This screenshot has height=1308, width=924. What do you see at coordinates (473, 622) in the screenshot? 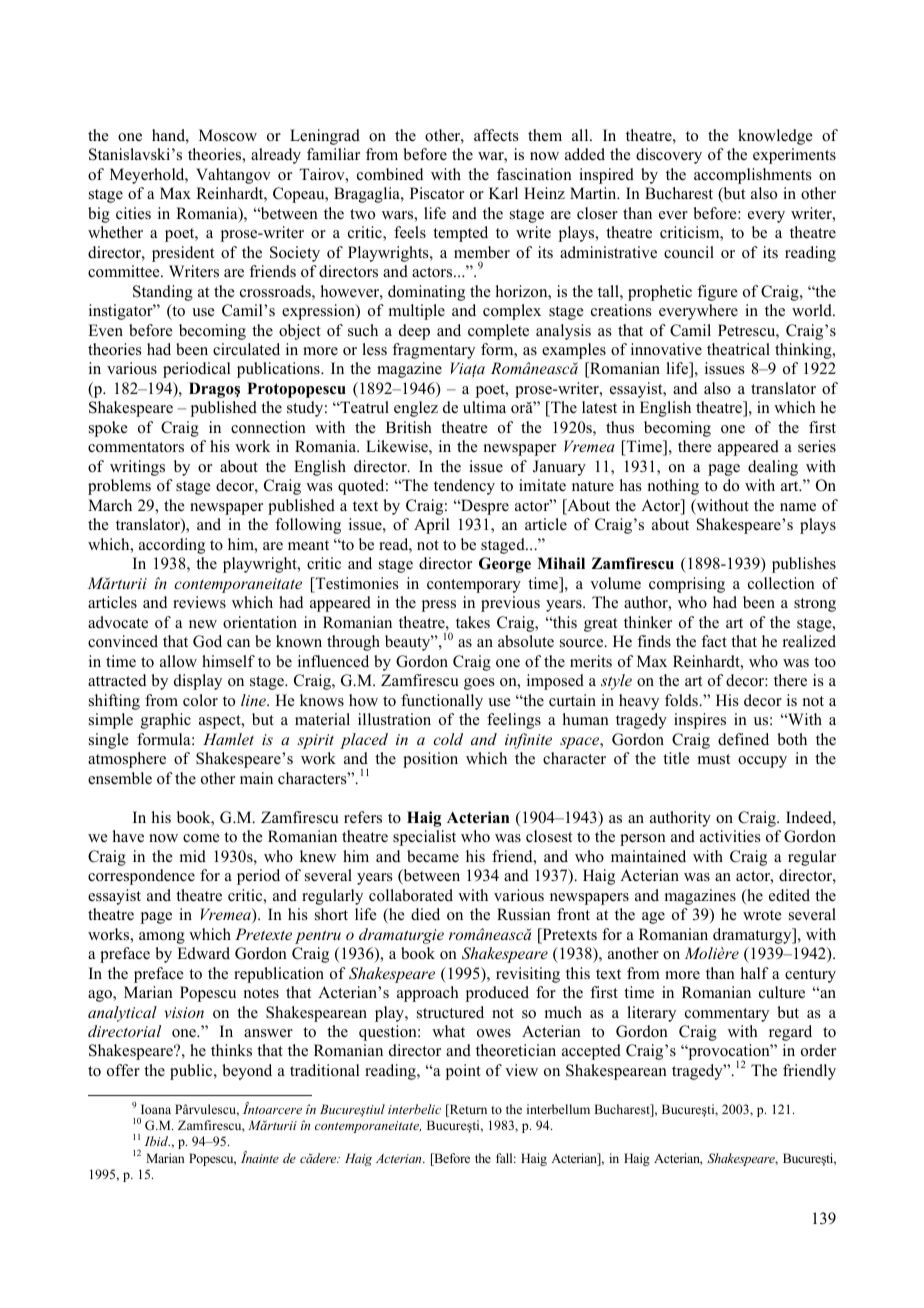
I see `takes` at bounding box center [473, 622].
